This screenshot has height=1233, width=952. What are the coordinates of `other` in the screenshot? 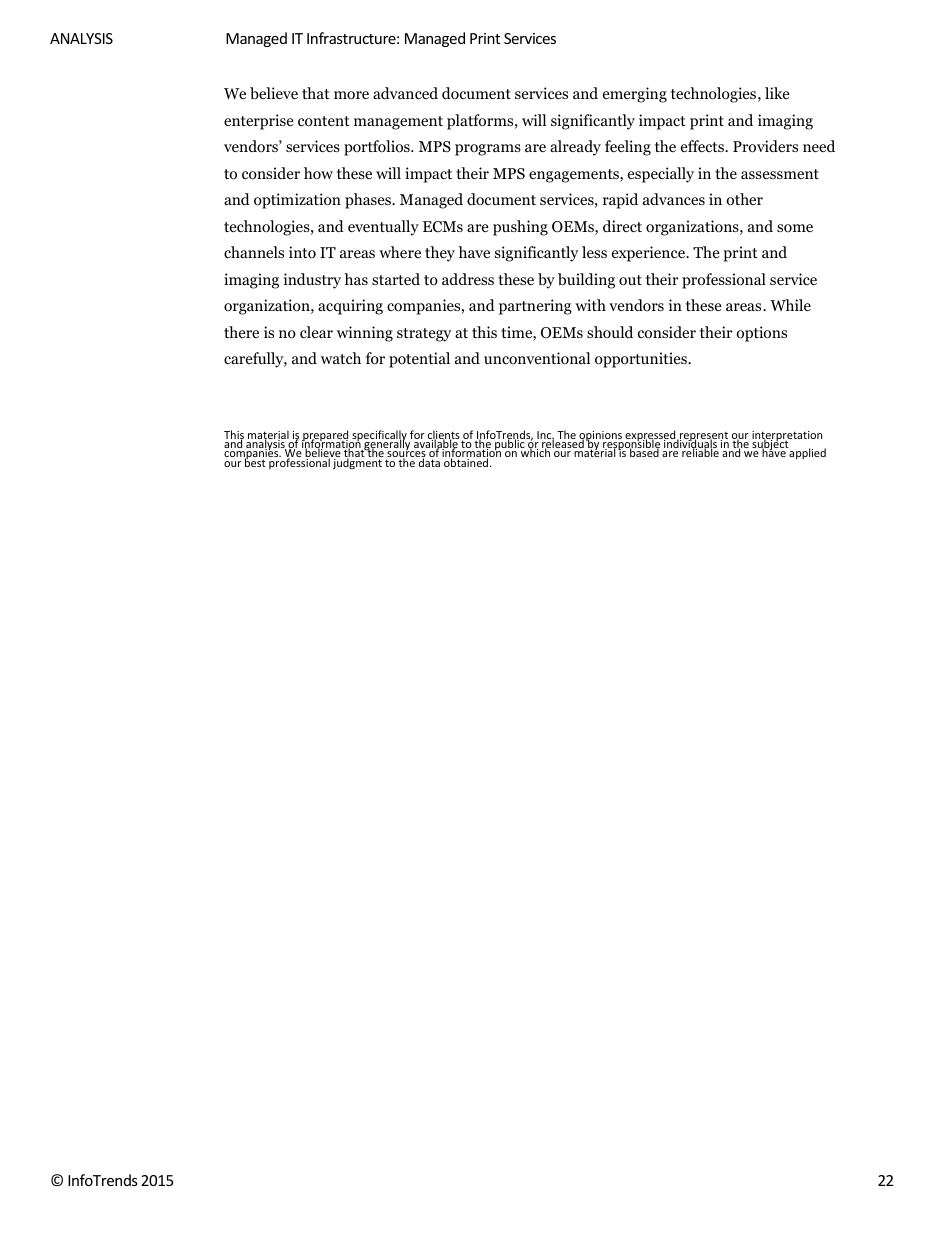 It's located at (744, 199).
